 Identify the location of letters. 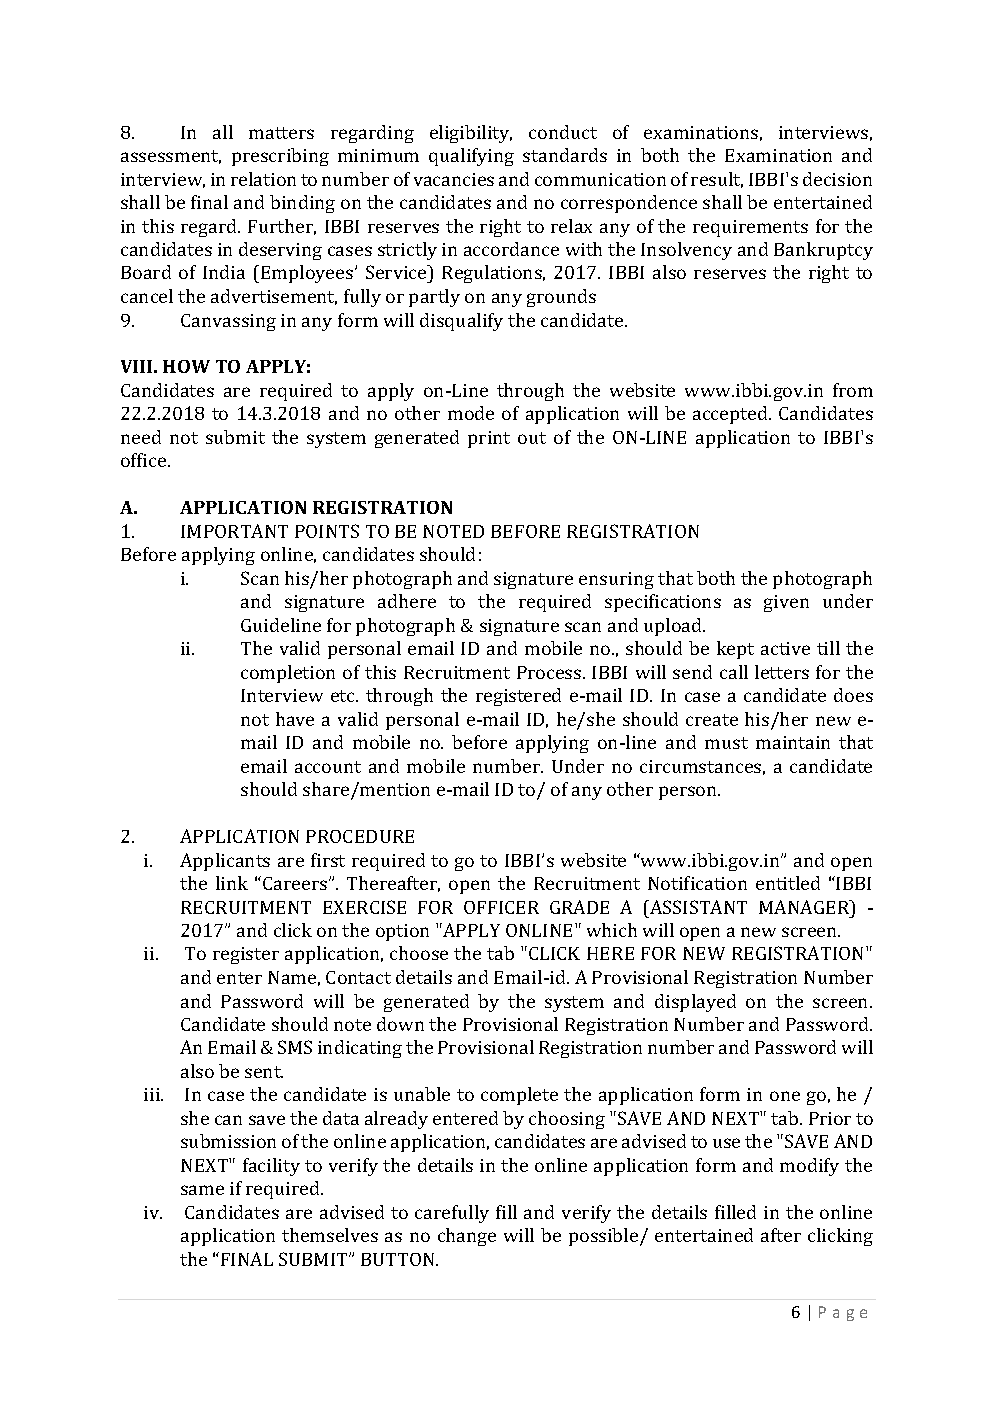
(782, 672).
